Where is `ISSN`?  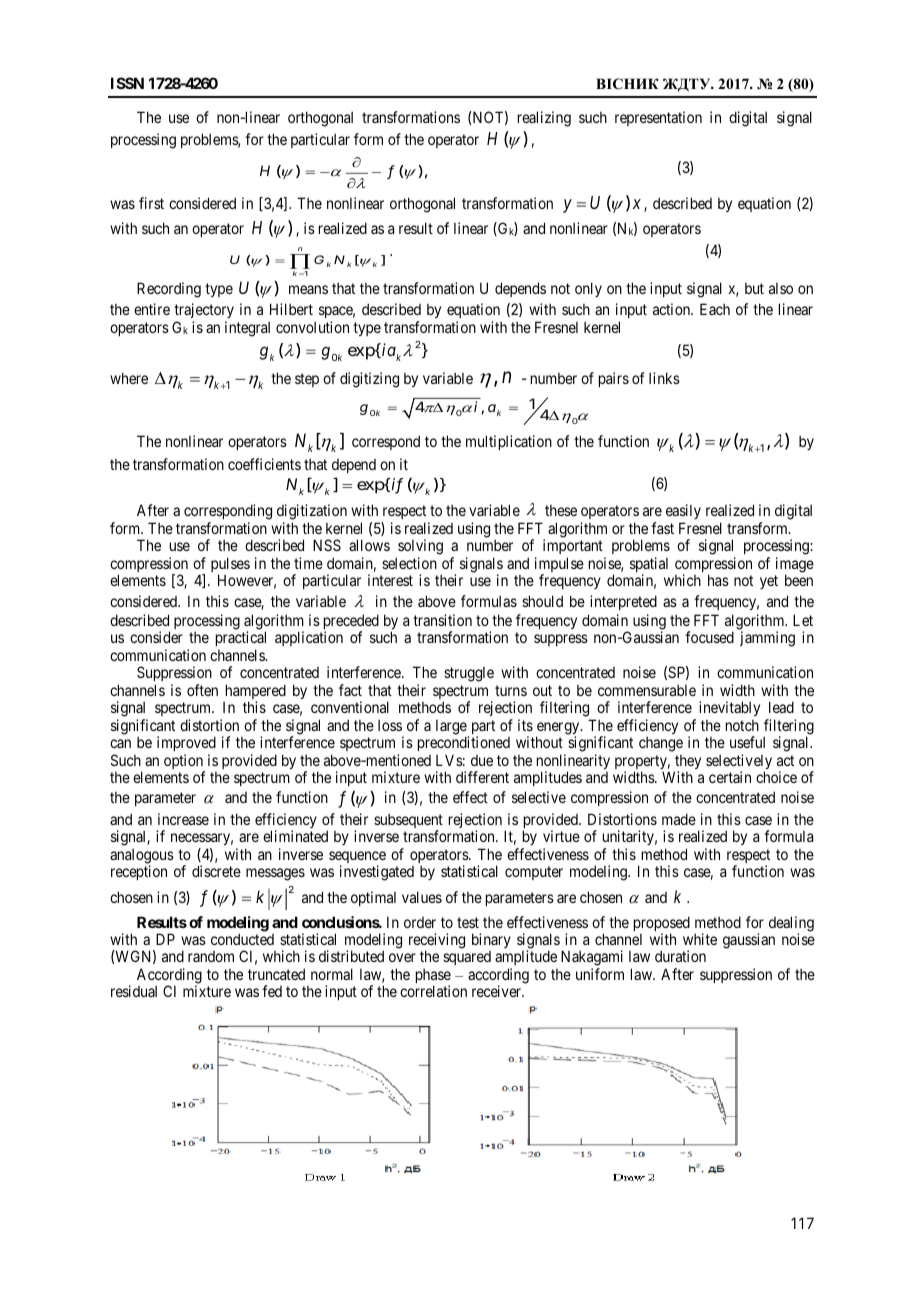 ISSN is located at coordinates (127, 83).
